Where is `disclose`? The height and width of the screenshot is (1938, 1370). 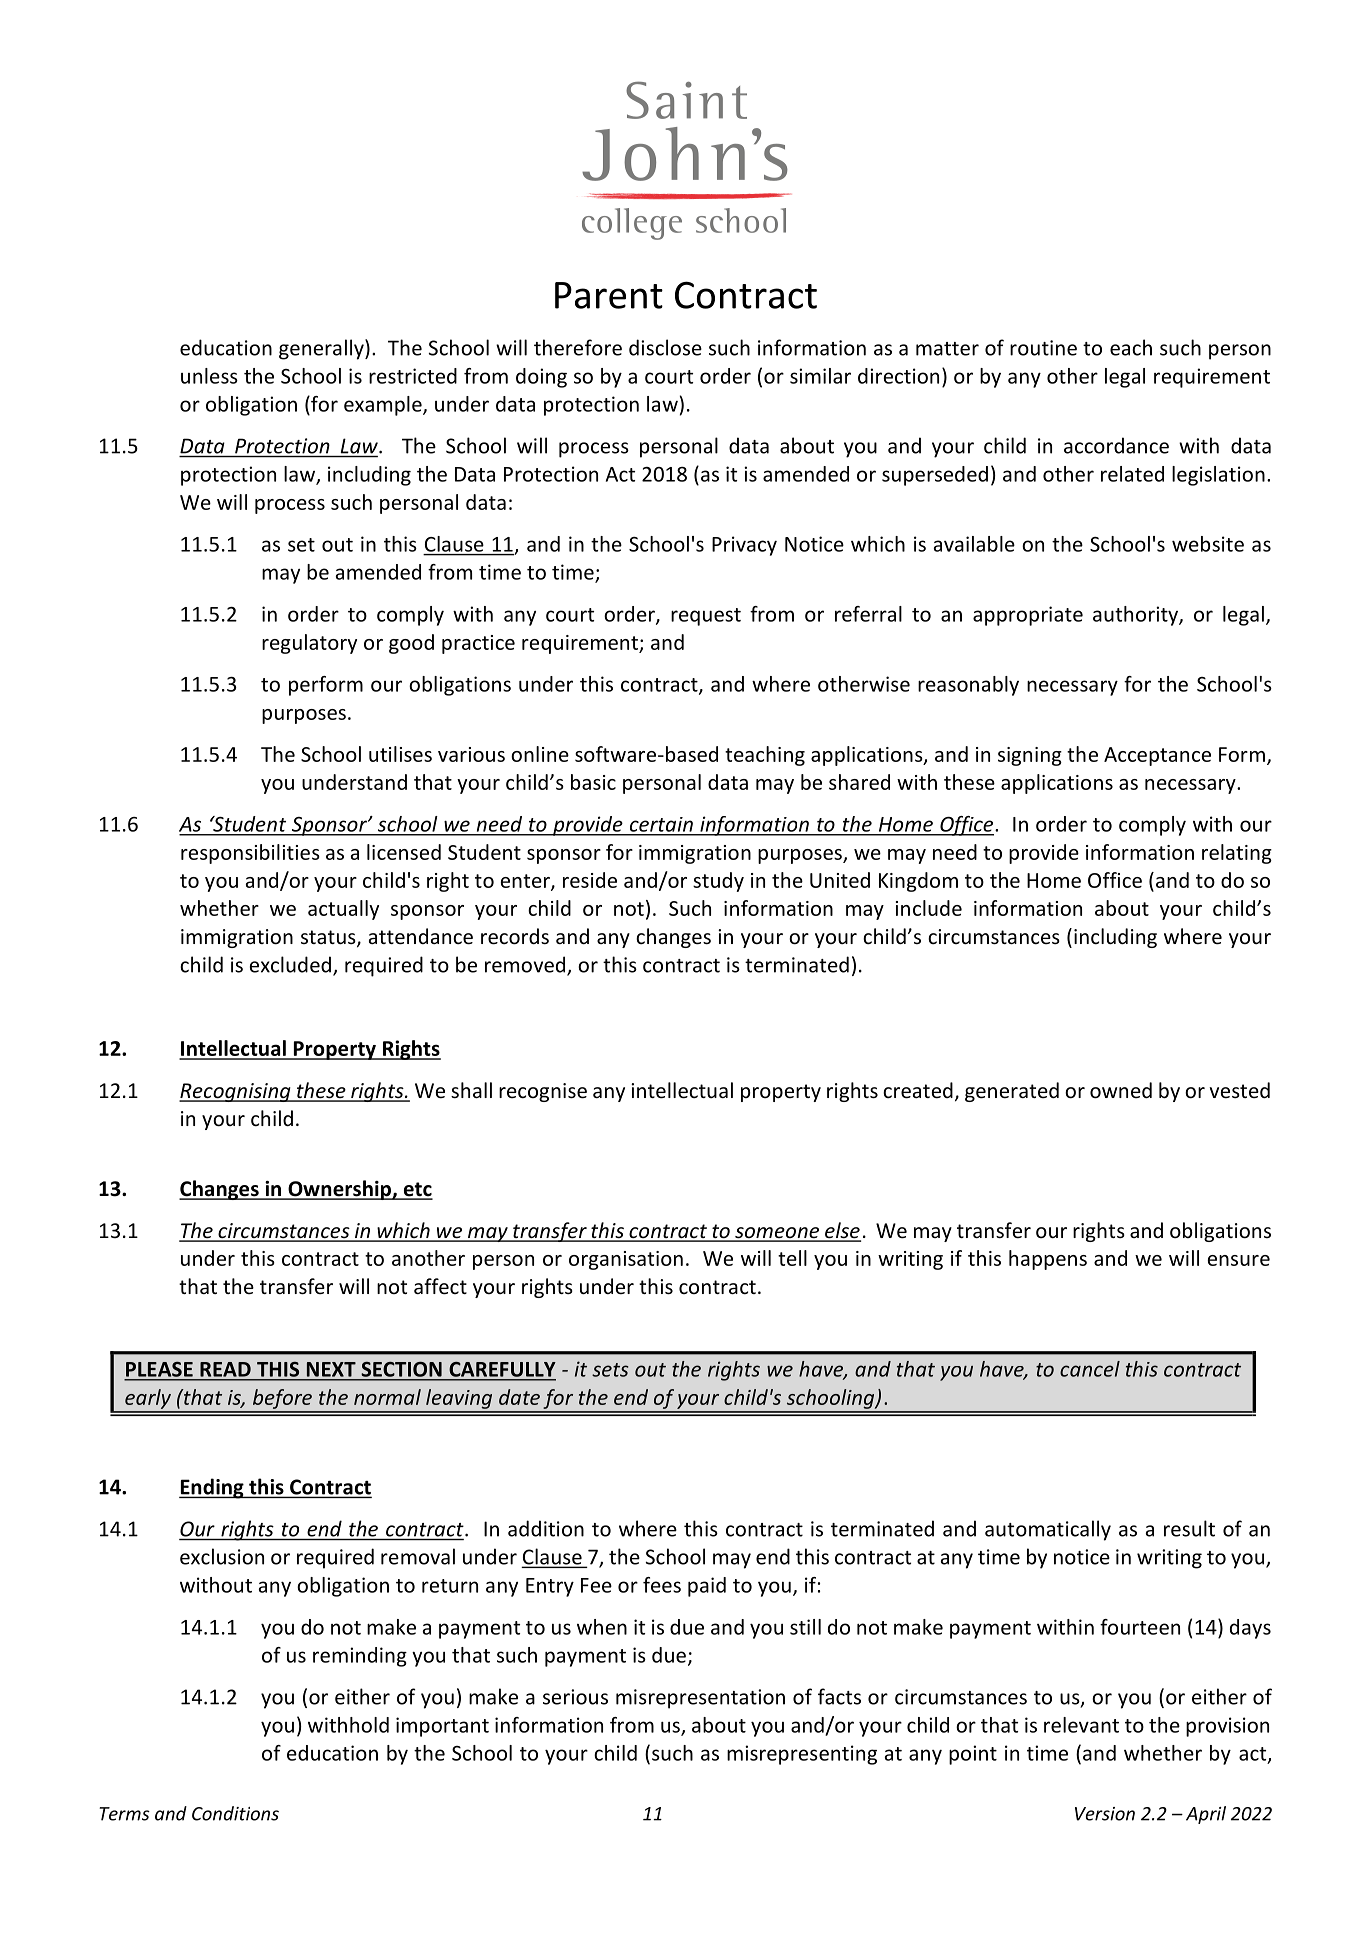 disclose is located at coordinates (665, 347).
